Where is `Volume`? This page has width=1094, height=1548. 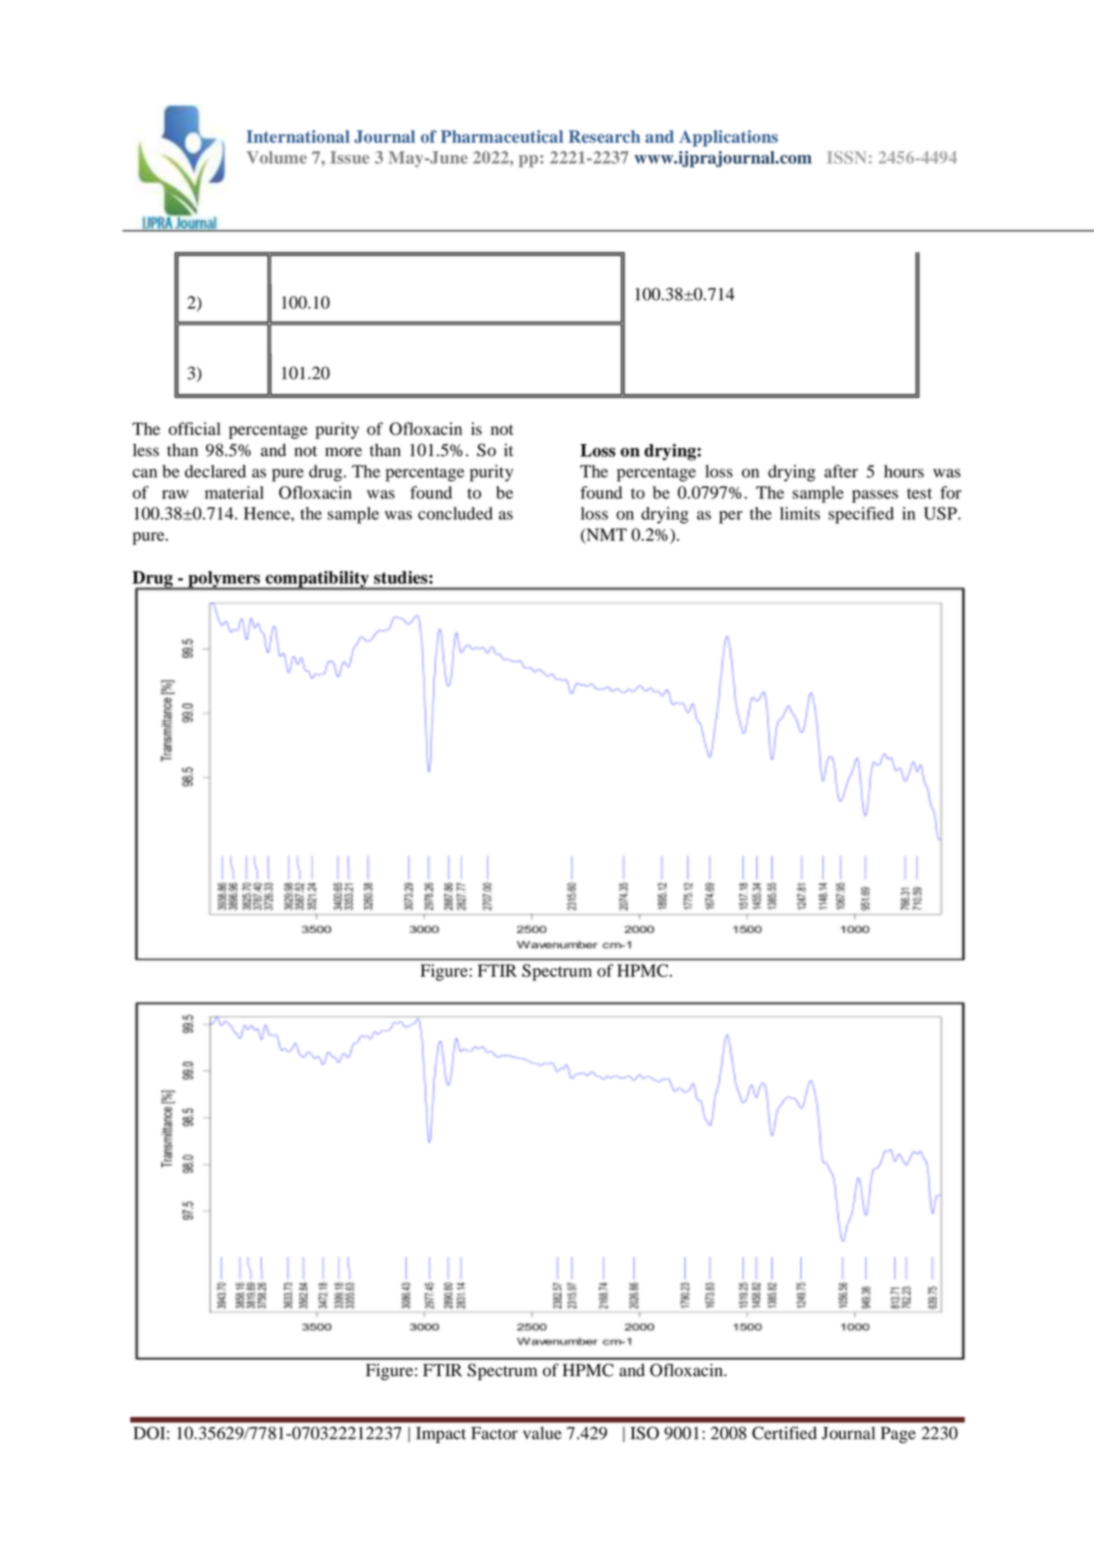
Volume is located at coordinates (276, 157).
